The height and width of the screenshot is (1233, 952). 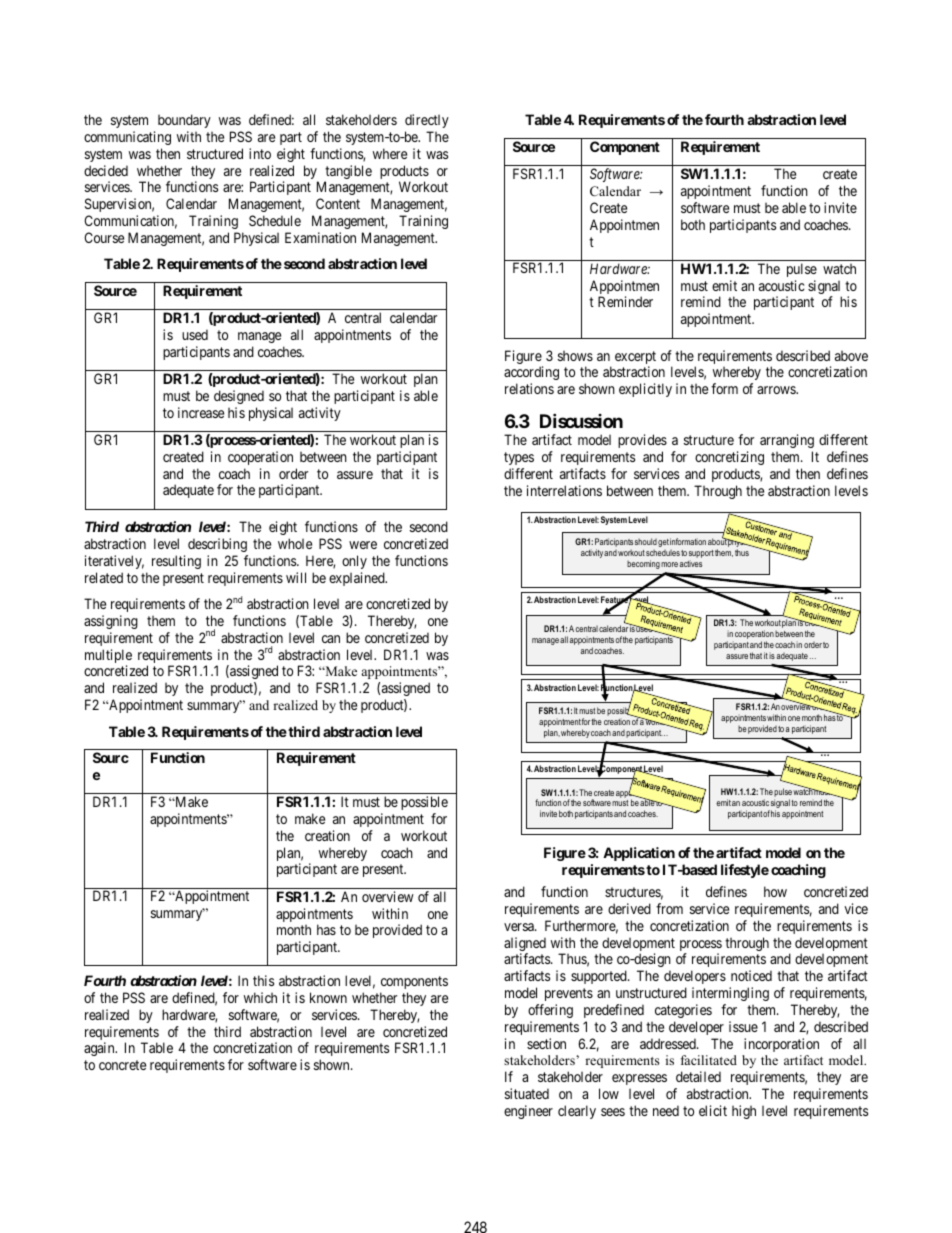 What do you see at coordinates (691, 563) in the screenshot?
I see `actives` at bounding box center [691, 563].
